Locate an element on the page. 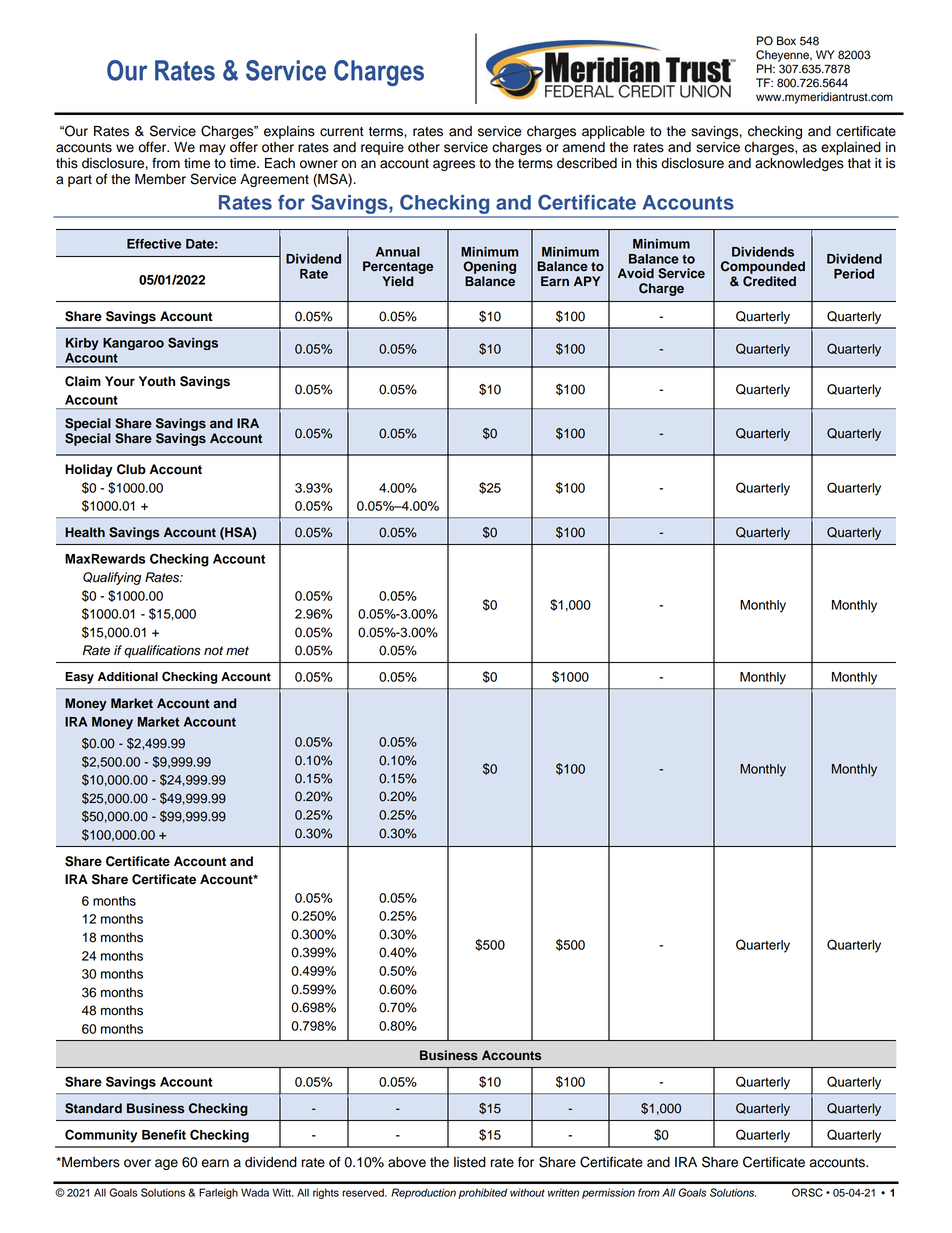  Benefit is located at coordinates (164, 1135).
